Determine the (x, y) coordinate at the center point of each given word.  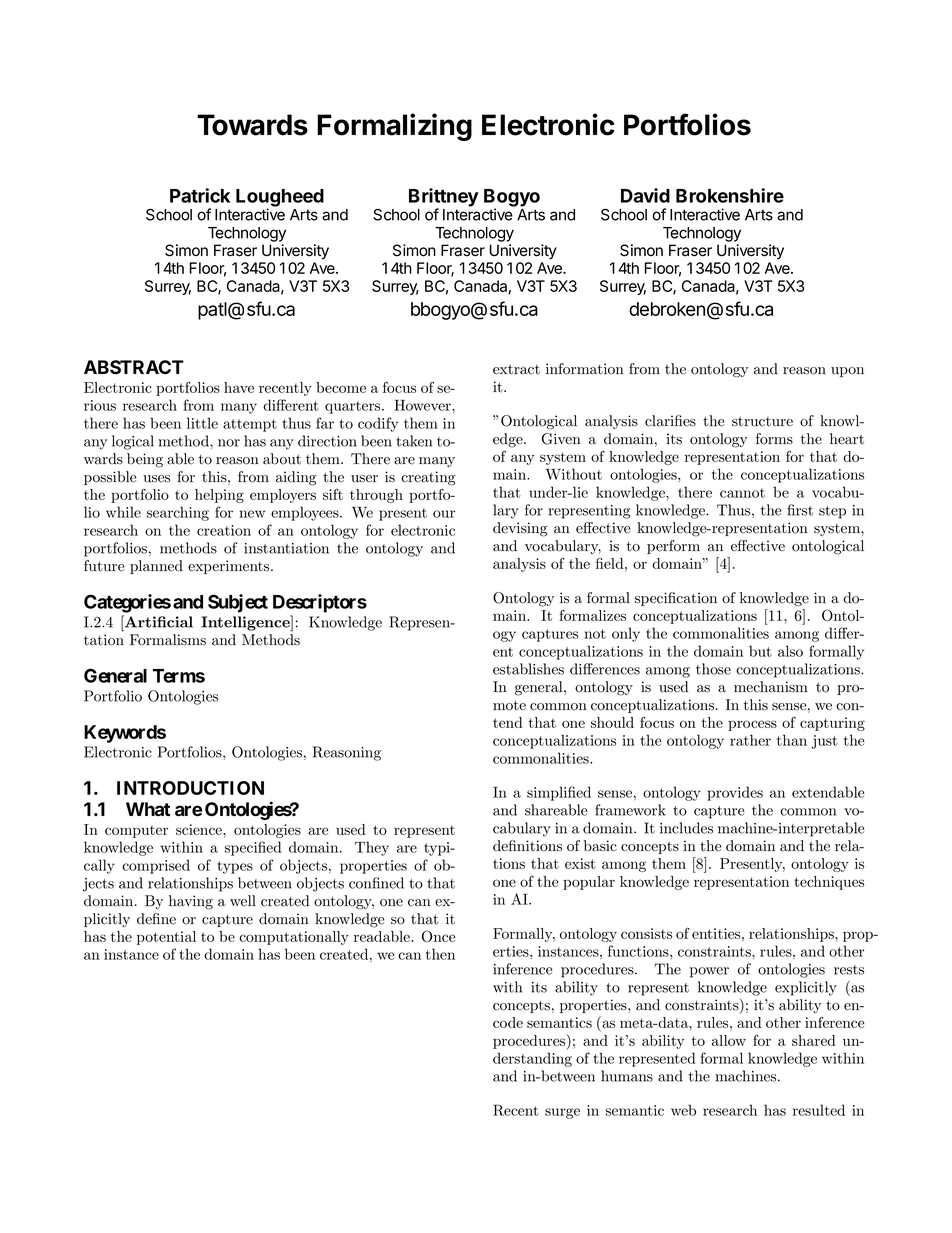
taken (414, 441)
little (202, 423)
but (760, 651)
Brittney (443, 198)
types (235, 867)
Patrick (200, 195)
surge (562, 1113)
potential (166, 938)
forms (774, 439)
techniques (829, 883)
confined (376, 883)
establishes (528, 669)
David (645, 195)
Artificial (158, 621)
